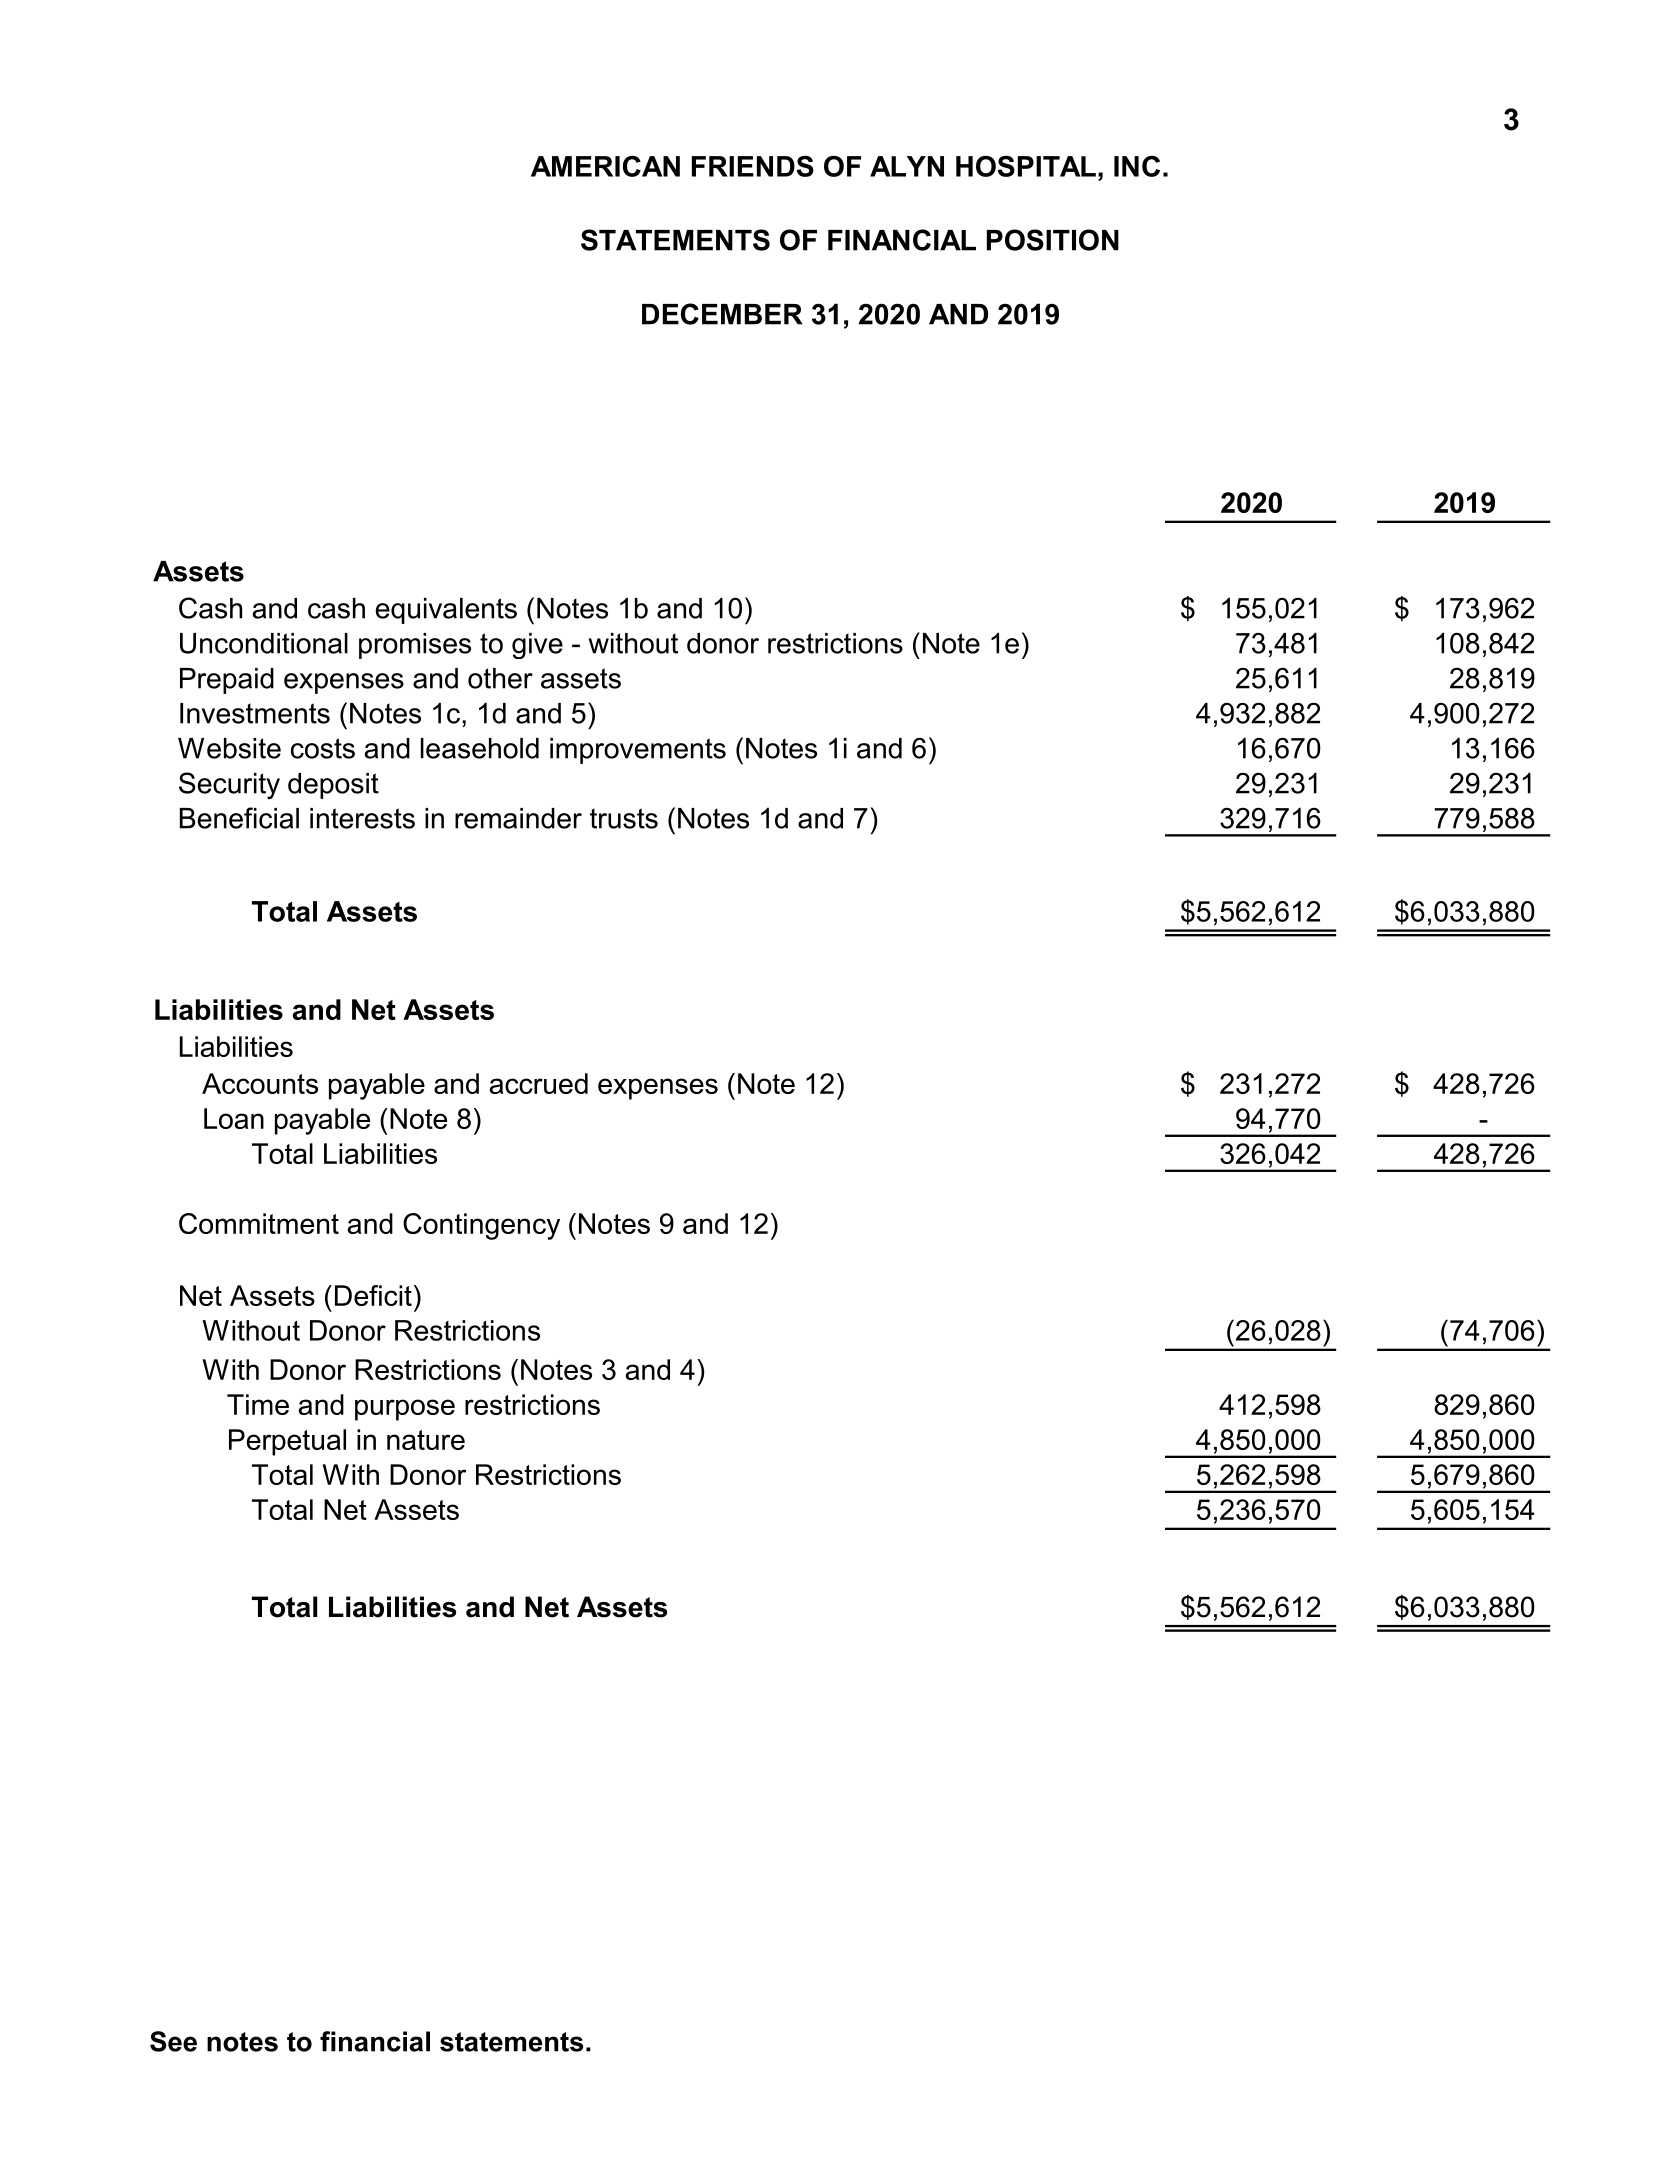 The width and height of the page is (1669, 2160). What do you see at coordinates (624, 818) in the page?
I see `trusts` at bounding box center [624, 818].
